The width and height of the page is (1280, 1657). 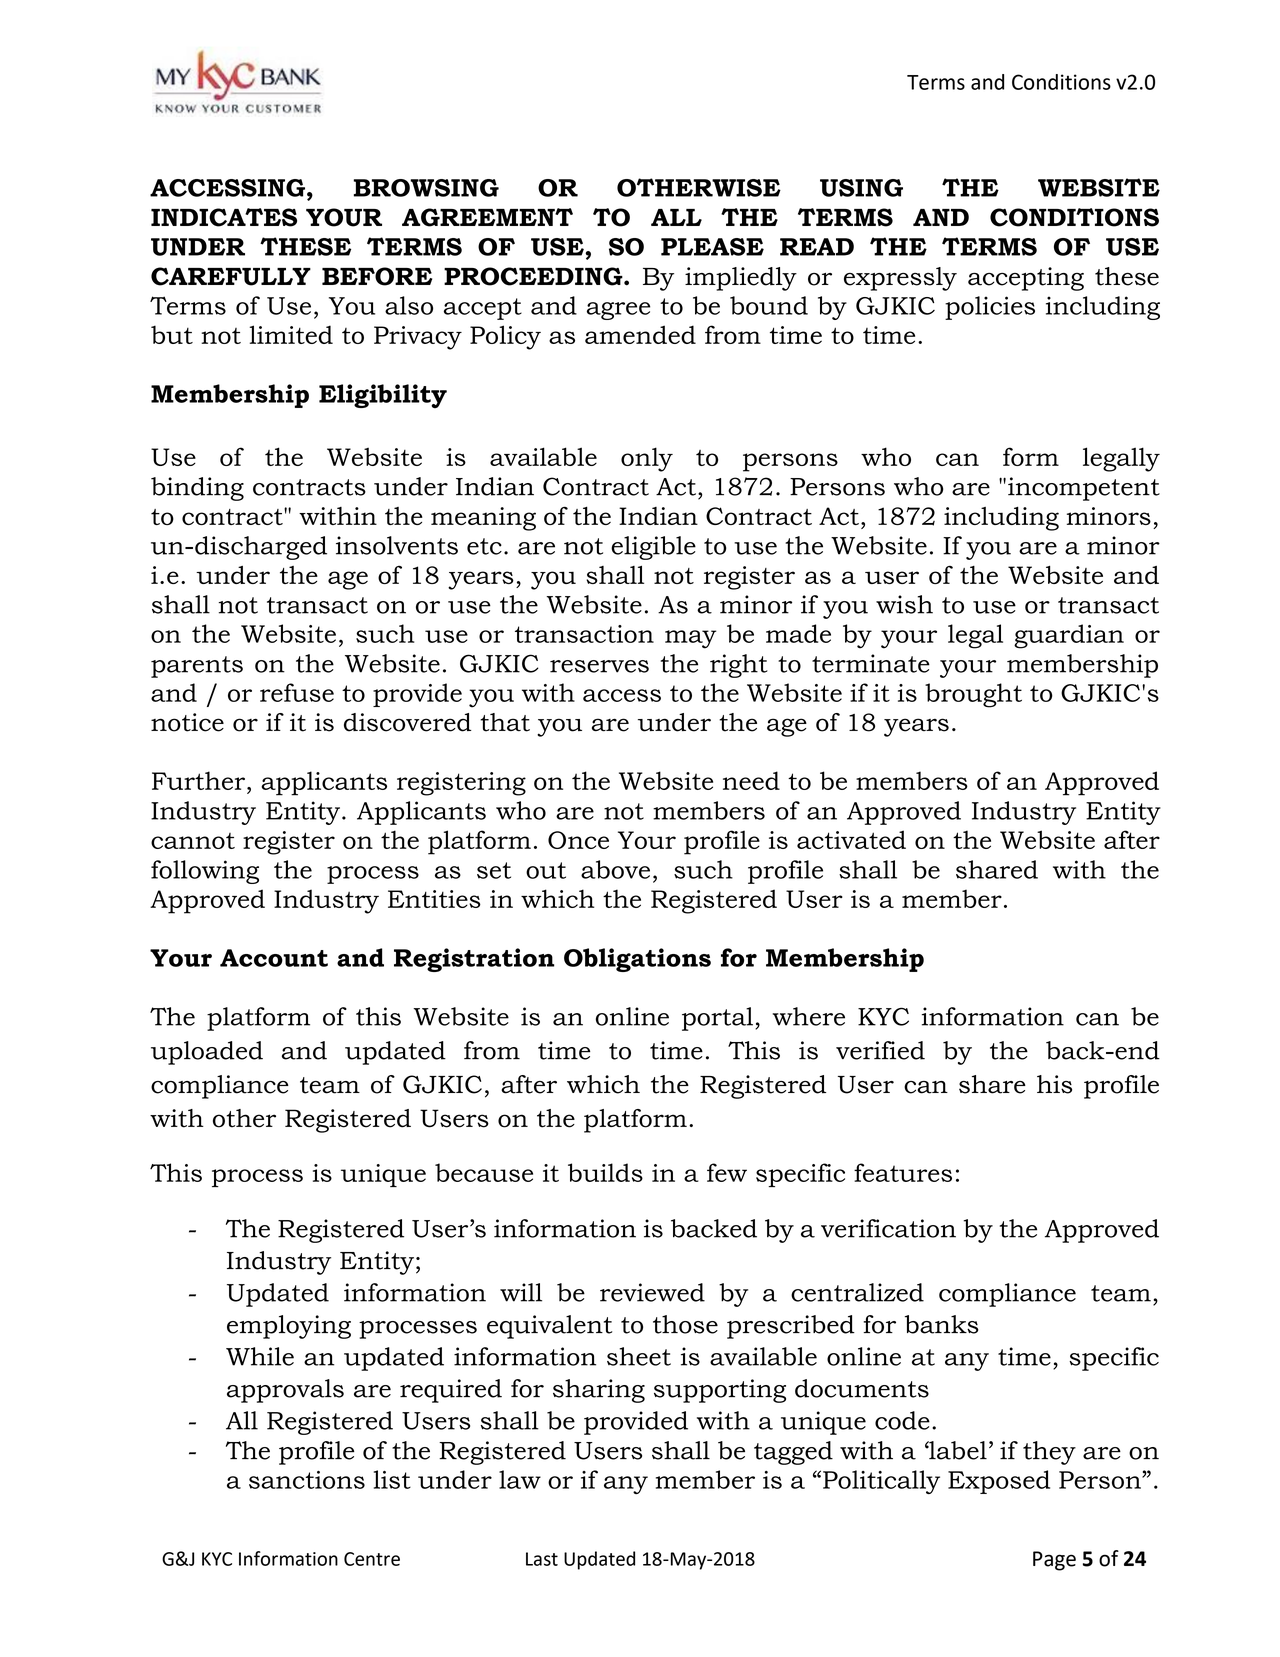 I want to click on sanctions, so click(x=307, y=1480).
